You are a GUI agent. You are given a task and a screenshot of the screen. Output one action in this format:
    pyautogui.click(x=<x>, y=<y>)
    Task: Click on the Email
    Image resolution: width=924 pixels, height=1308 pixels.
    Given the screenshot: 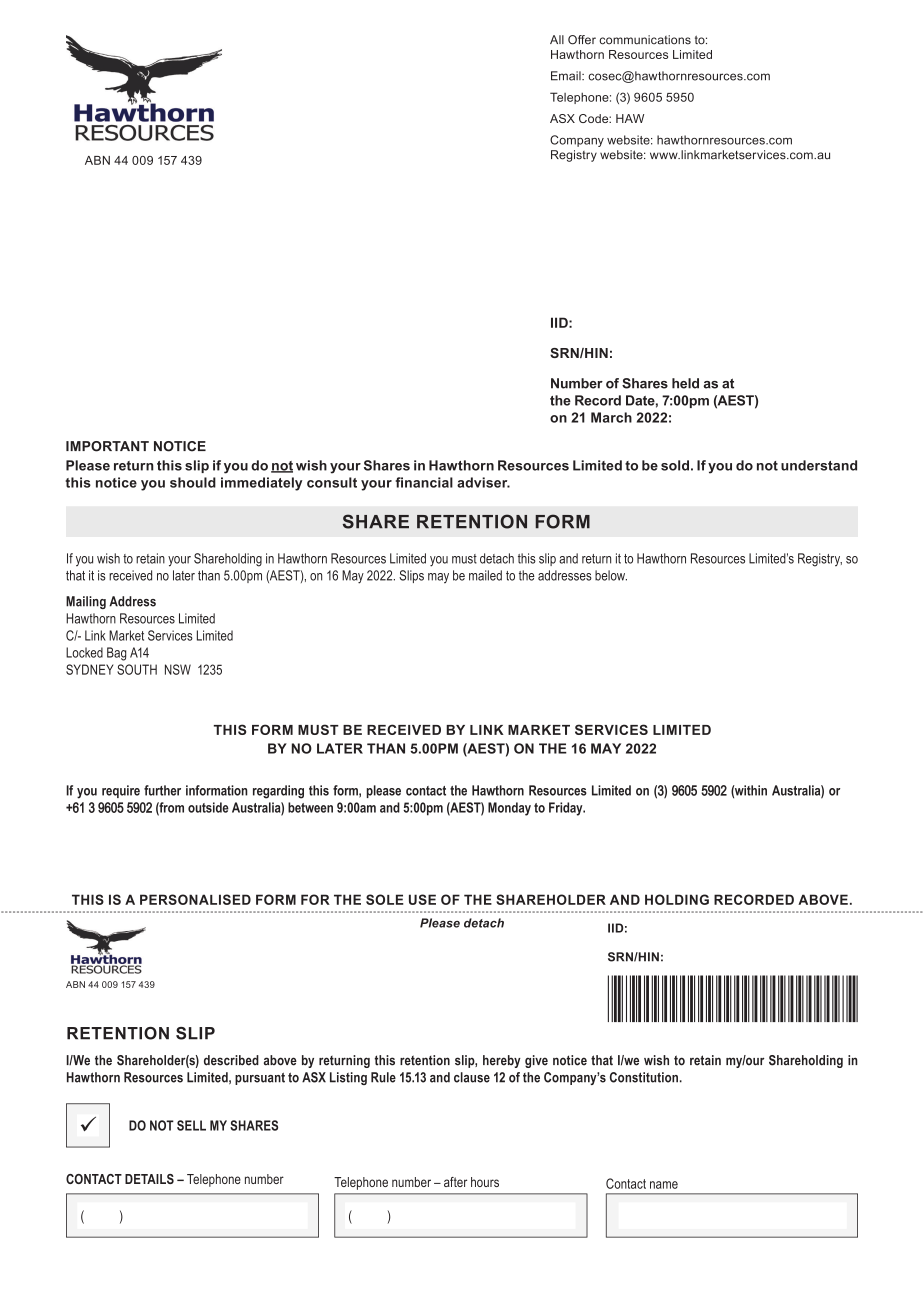 What is the action you would take?
    pyautogui.click(x=567, y=76)
